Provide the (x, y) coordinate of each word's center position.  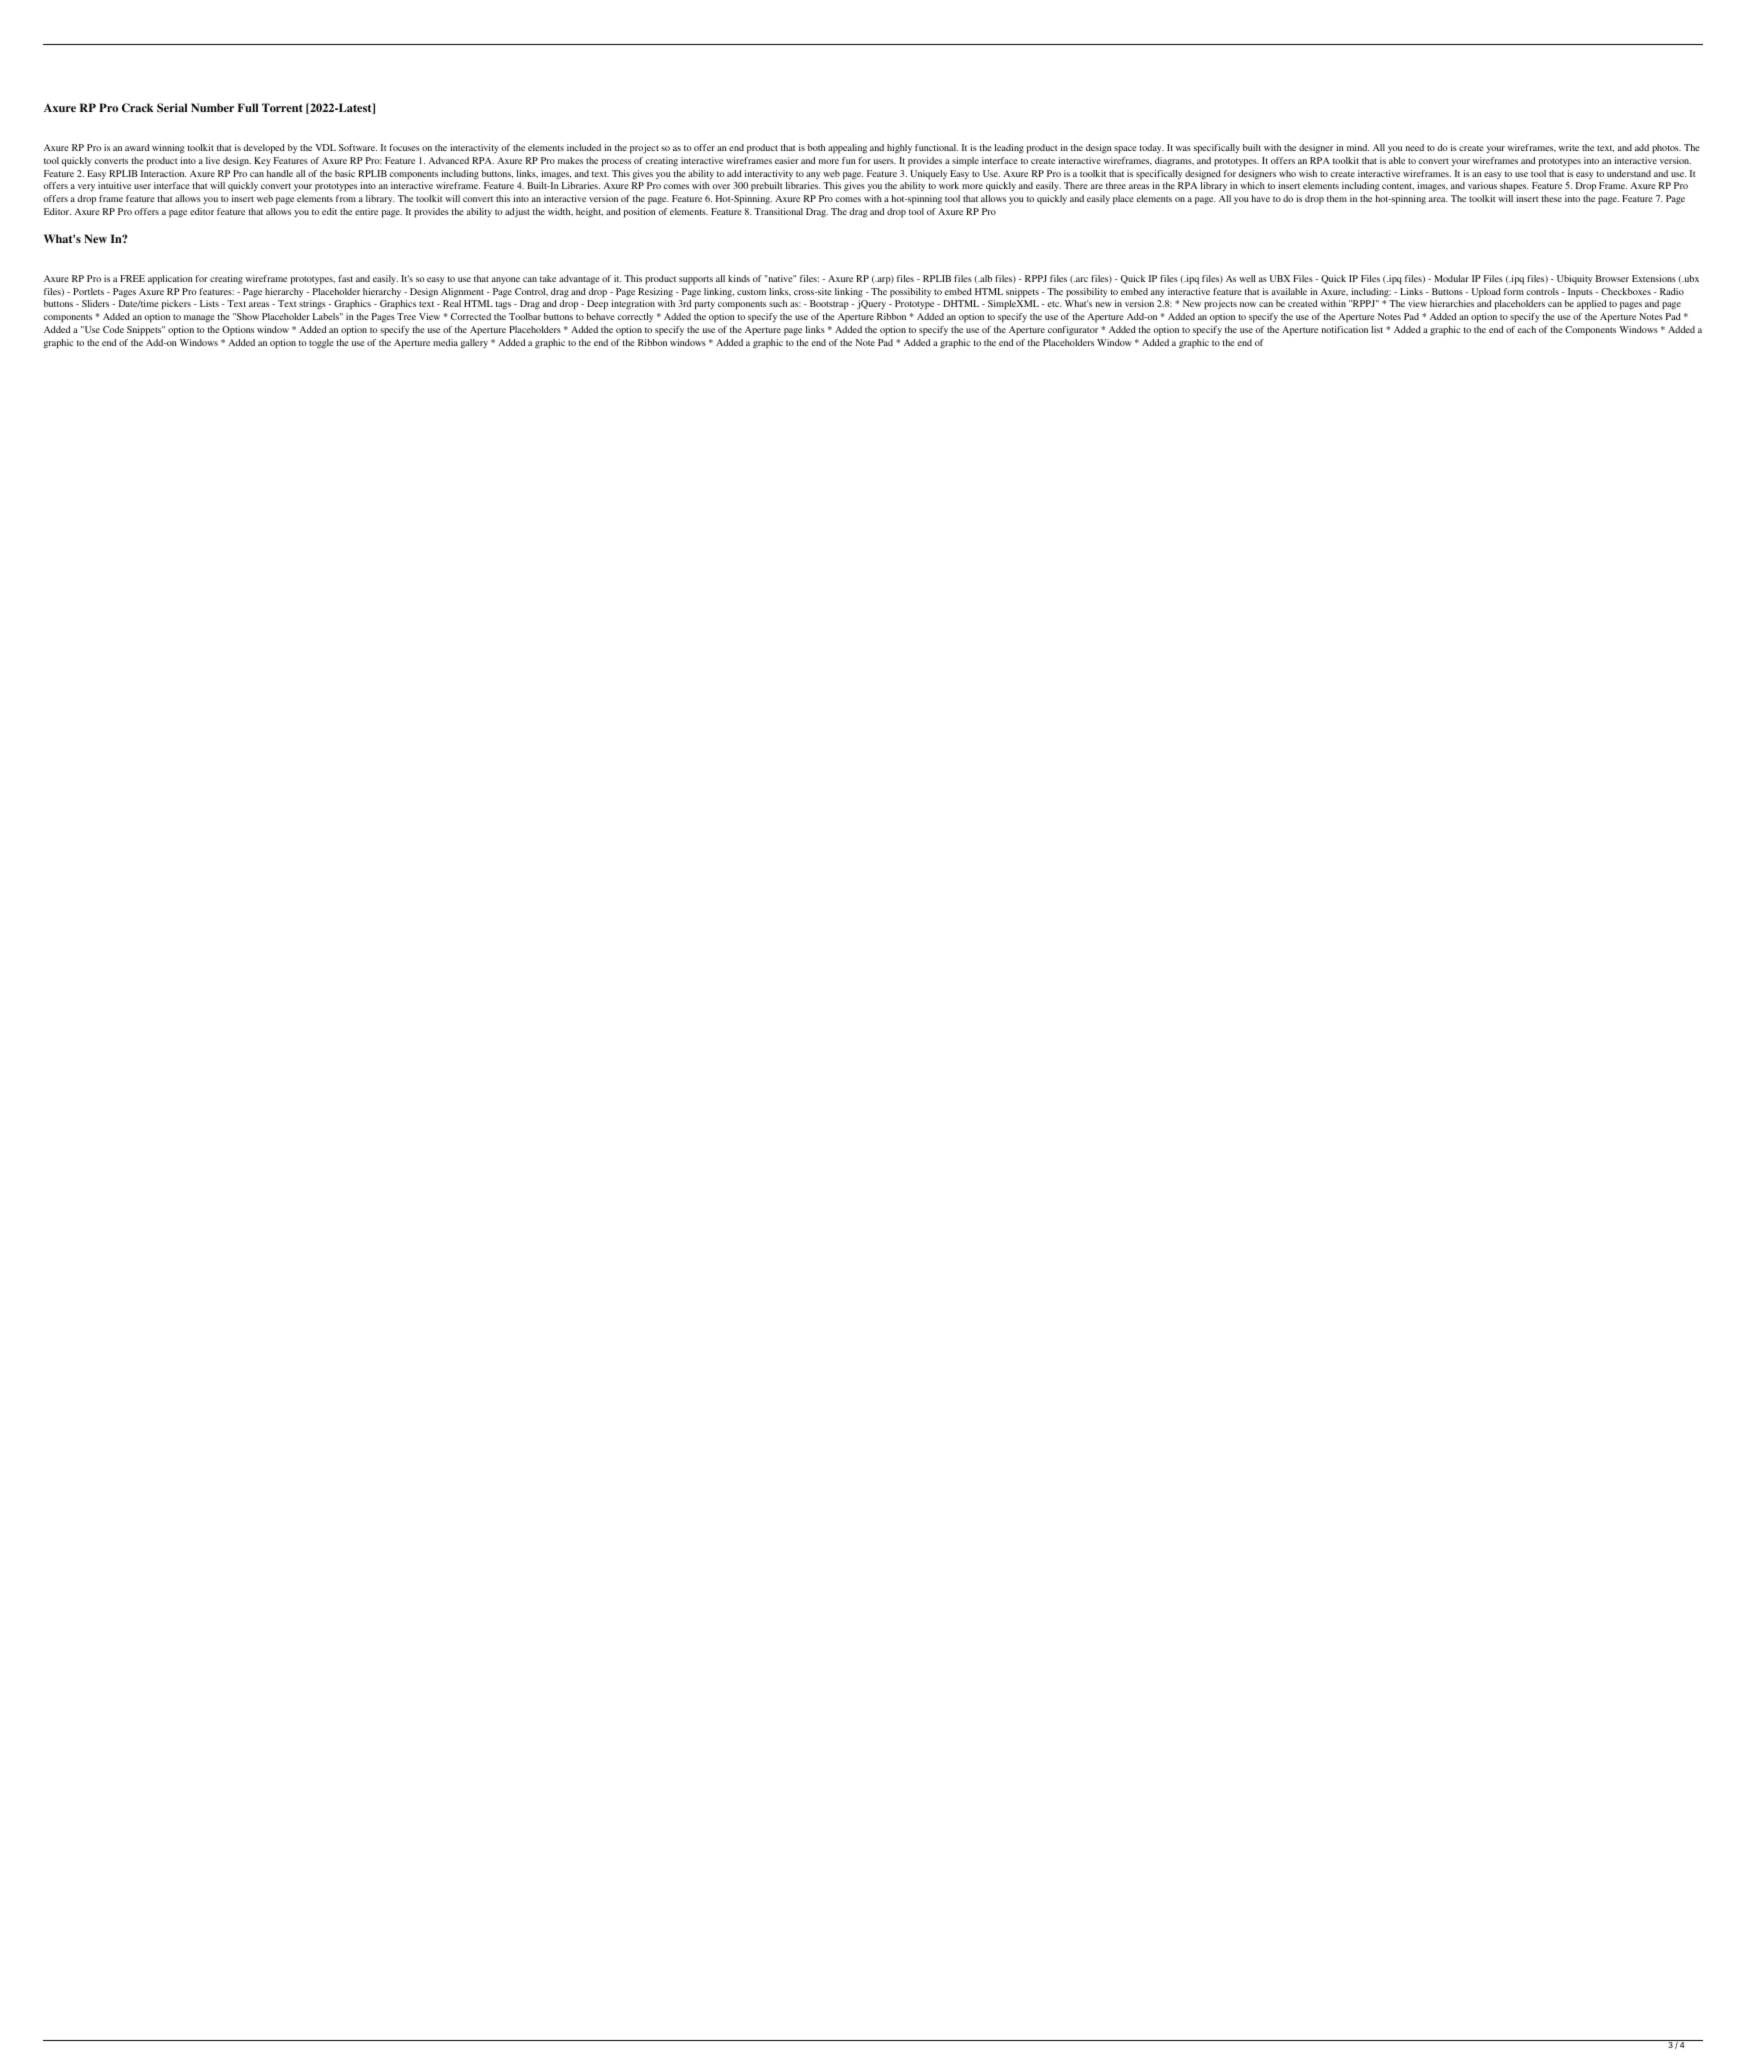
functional (936, 147)
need (1414, 147)
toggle (321, 344)
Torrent (282, 107)
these (1552, 198)
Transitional (778, 211)
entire (366, 211)
